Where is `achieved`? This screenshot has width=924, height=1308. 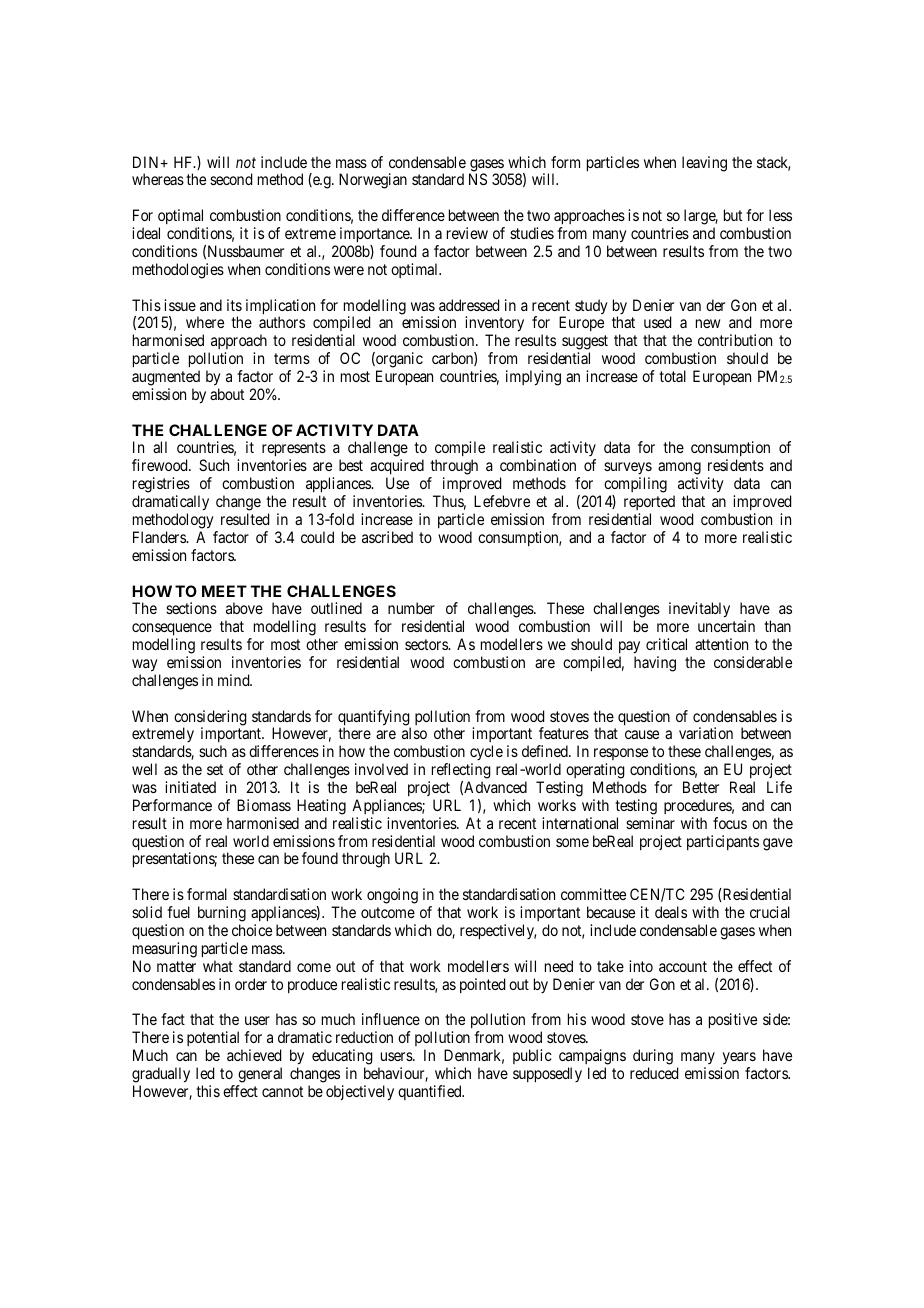 achieved is located at coordinates (254, 1055).
